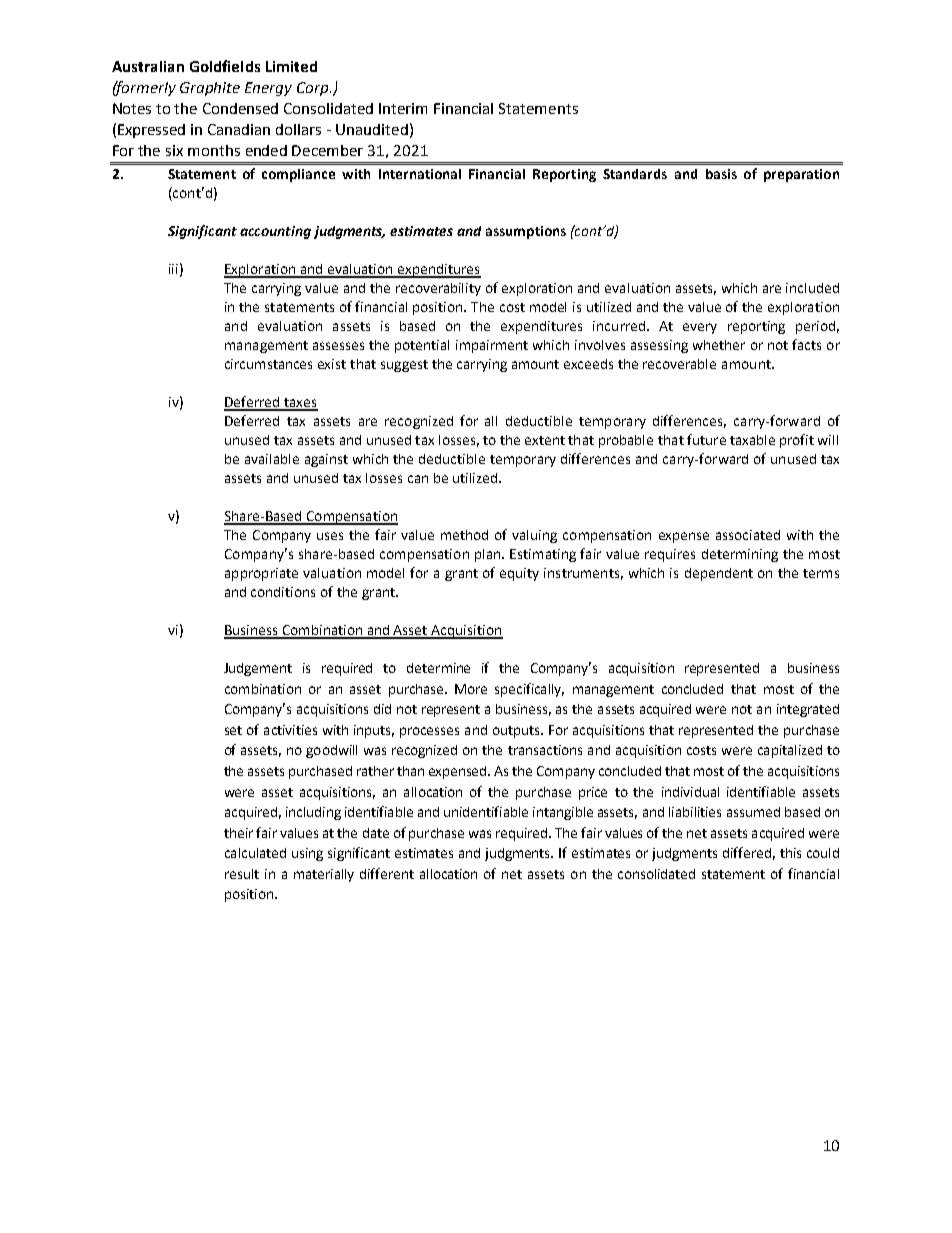 Image resolution: width=952 pixels, height=1233 pixels. I want to click on Judgement, so click(258, 669).
